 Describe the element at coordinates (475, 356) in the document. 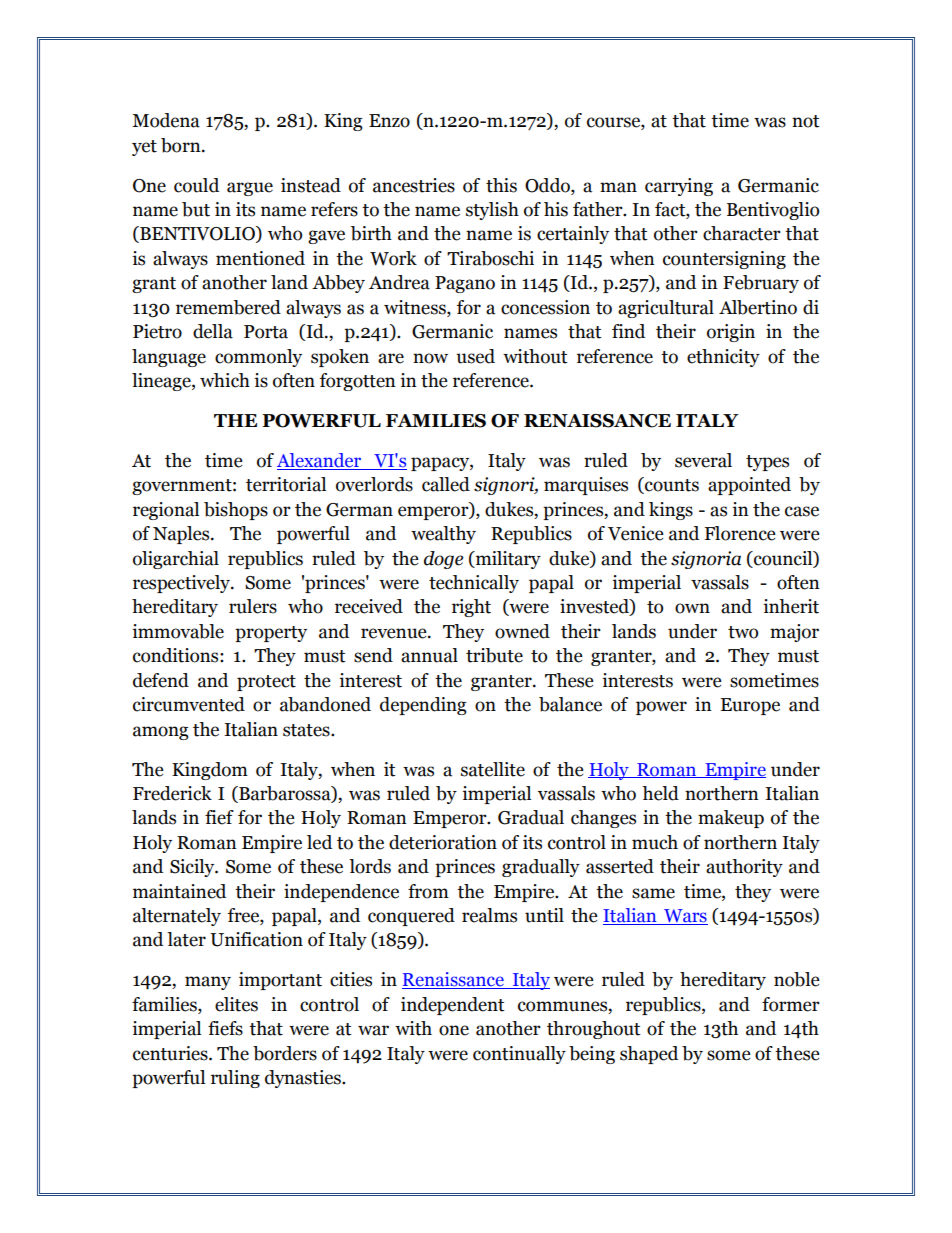

I see `used` at that location.
